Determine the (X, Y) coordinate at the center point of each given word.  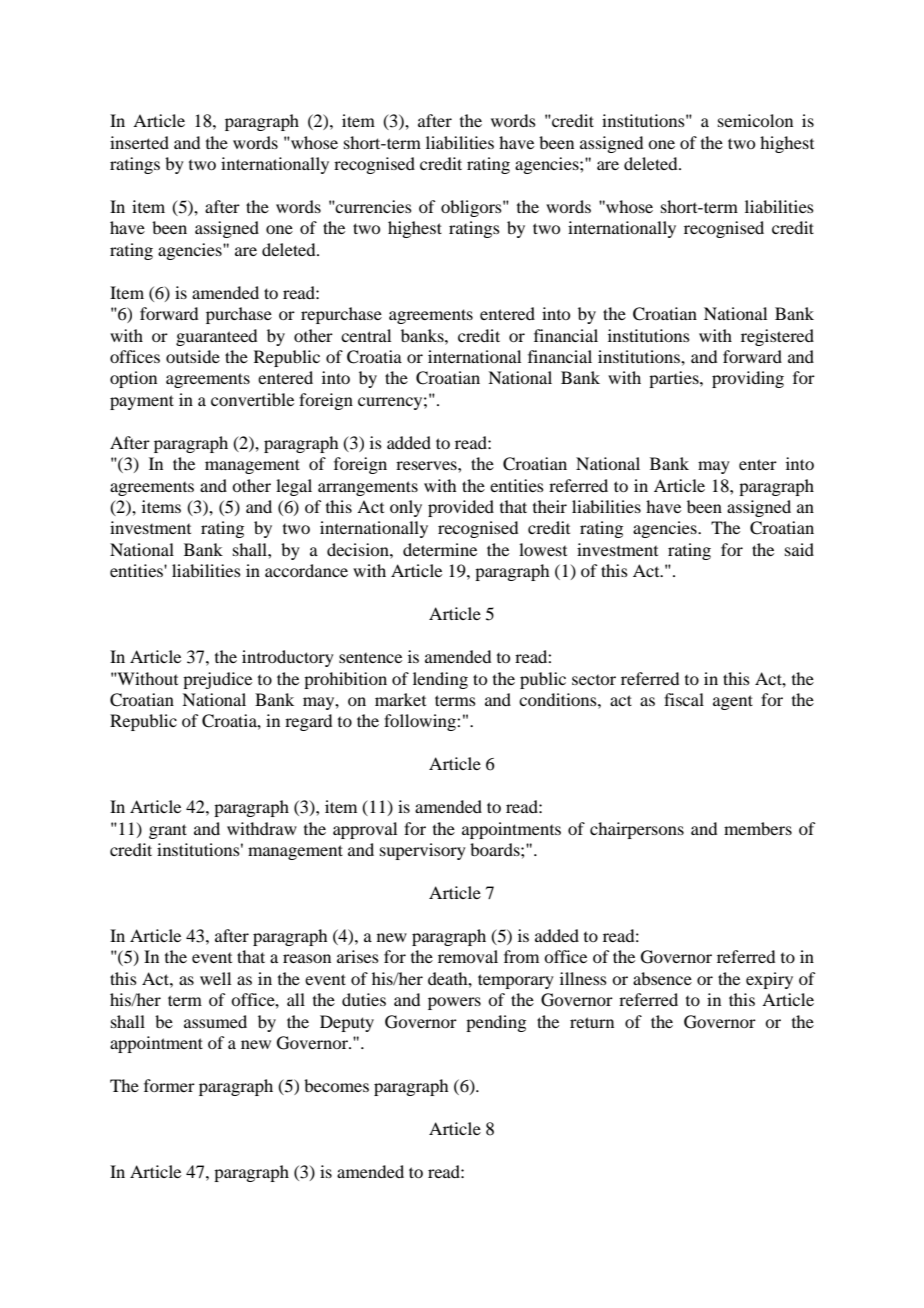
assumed (215, 1021)
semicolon (755, 120)
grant (168, 831)
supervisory (423, 851)
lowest (543, 549)
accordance (306, 570)
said (799, 549)
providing (748, 379)
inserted (139, 142)
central (366, 335)
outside (193, 356)
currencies (373, 206)
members (758, 828)
